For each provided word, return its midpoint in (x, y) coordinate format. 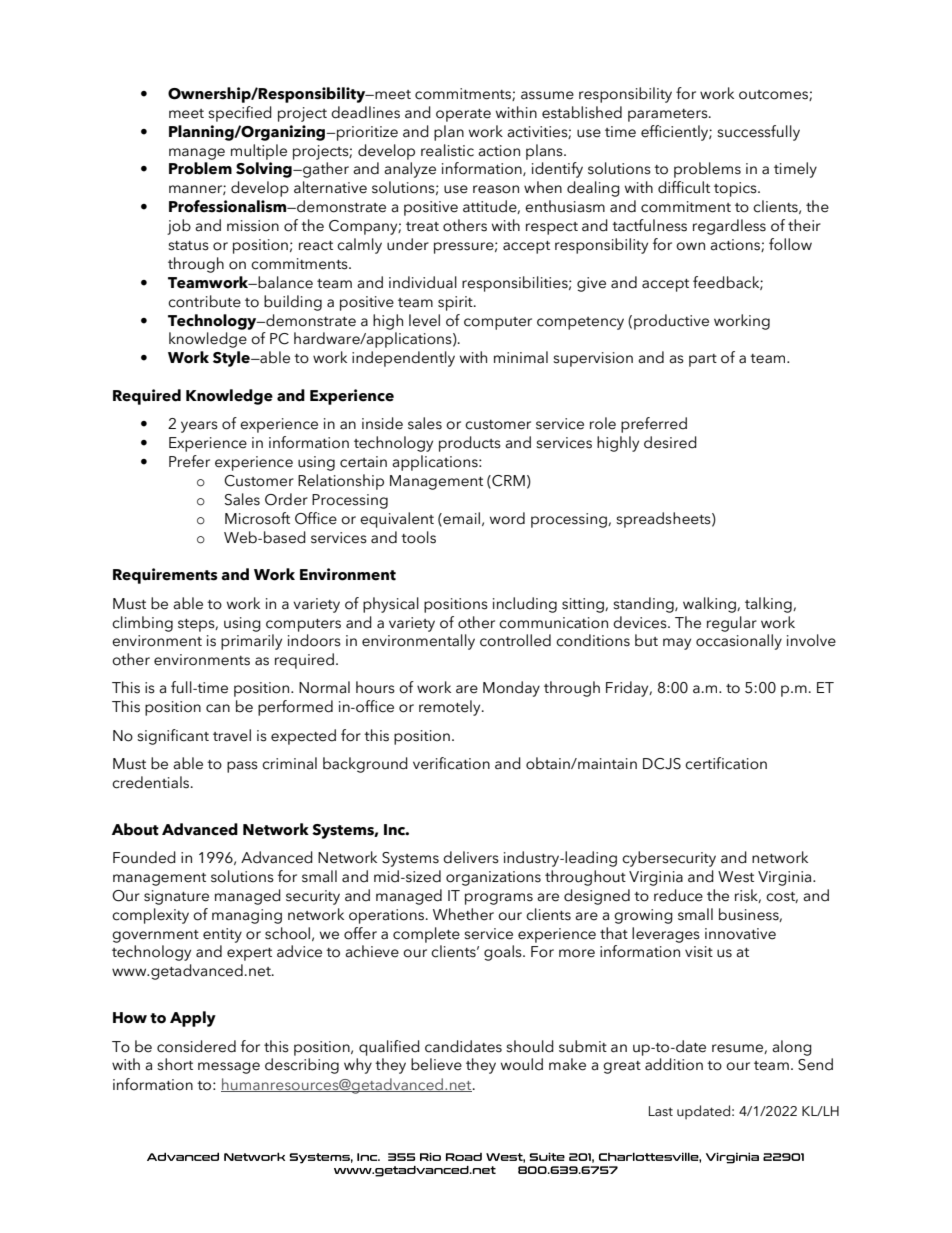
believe (436, 1064)
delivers (471, 857)
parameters (669, 115)
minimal (521, 357)
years (199, 427)
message (229, 1068)
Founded (144, 857)
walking (710, 605)
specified (240, 114)
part (703, 360)
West (736, 877)
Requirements (165, 576)
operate (463, 115)
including (525, 605)
